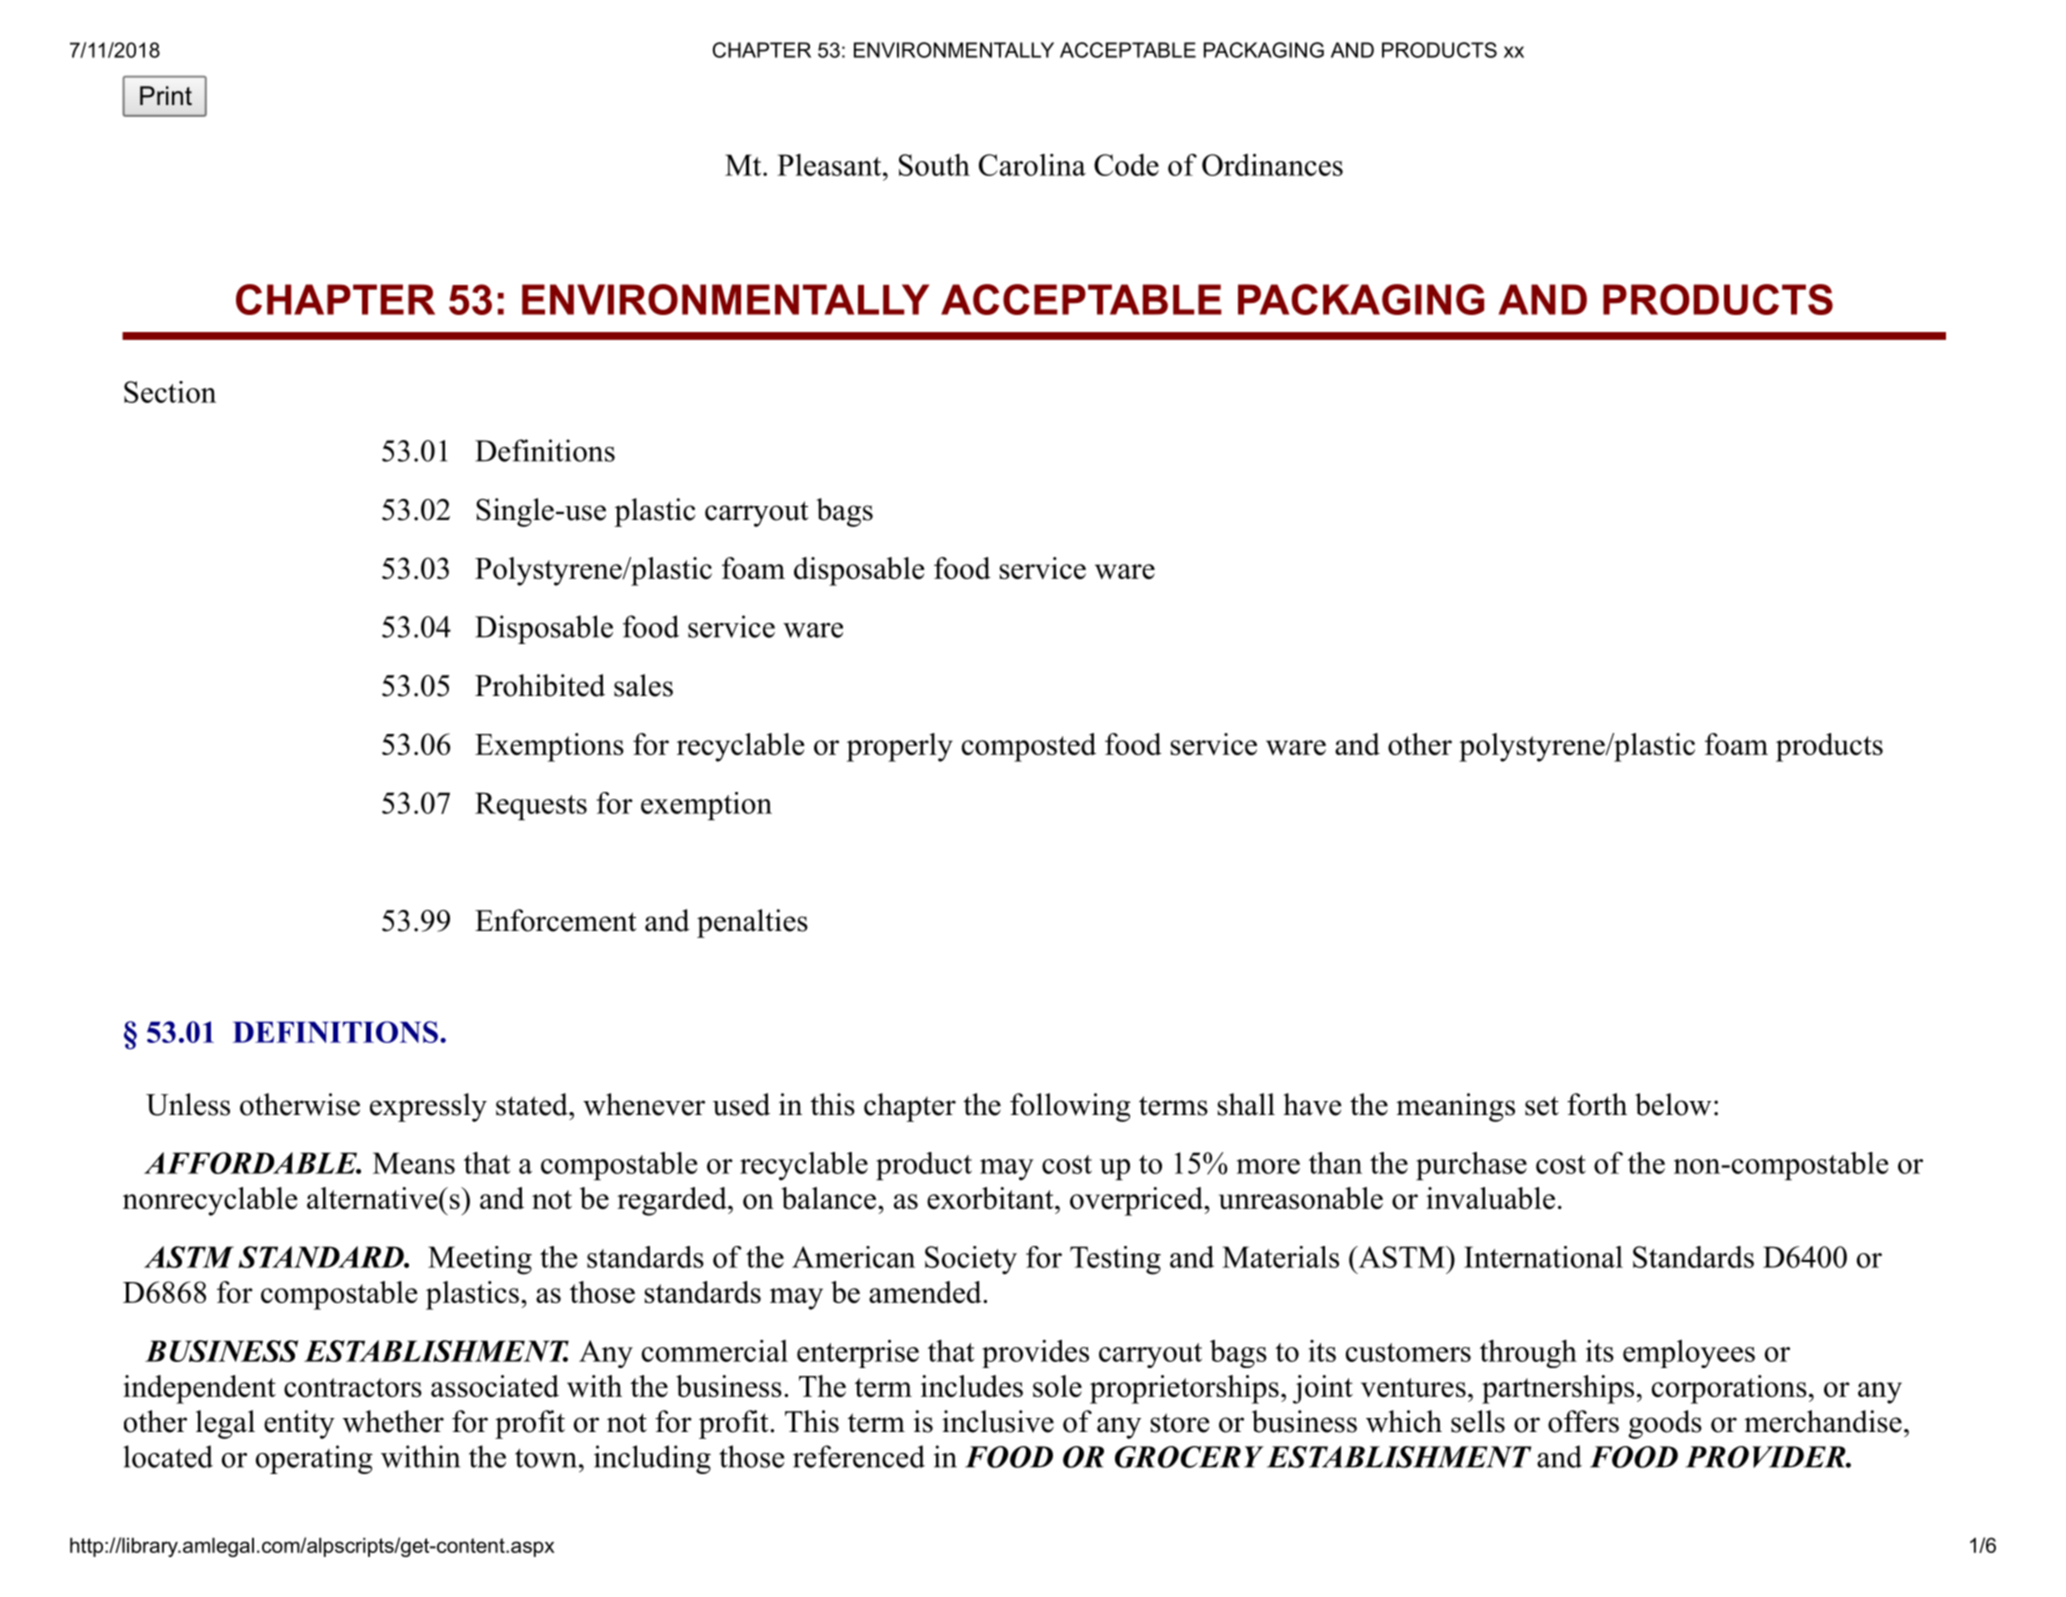 The width and height of the screenshot is (2066, 1597). I want to click on composted, so click(1029, 747).
